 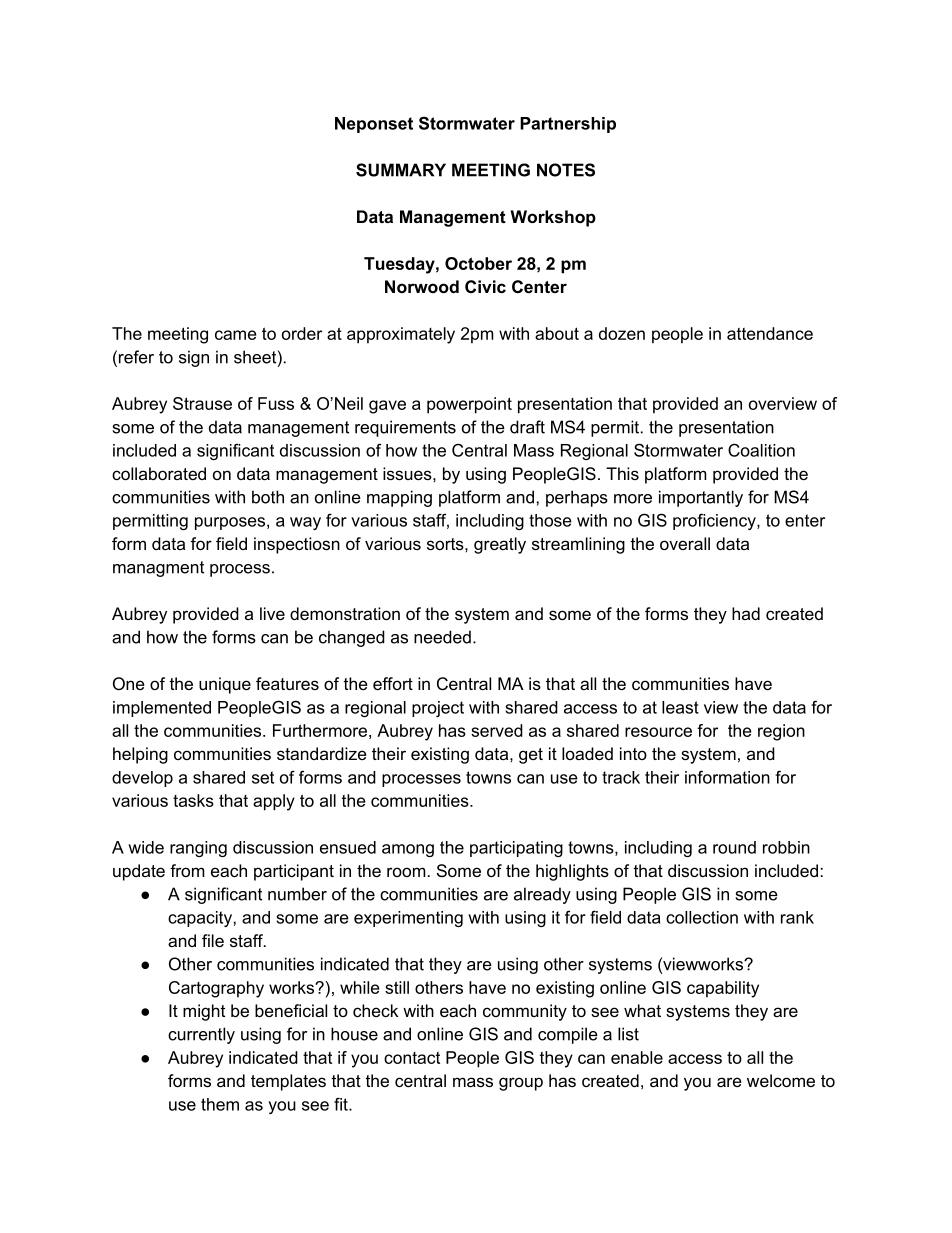 I want to click on NOTES, so click(x=566, y=170).
